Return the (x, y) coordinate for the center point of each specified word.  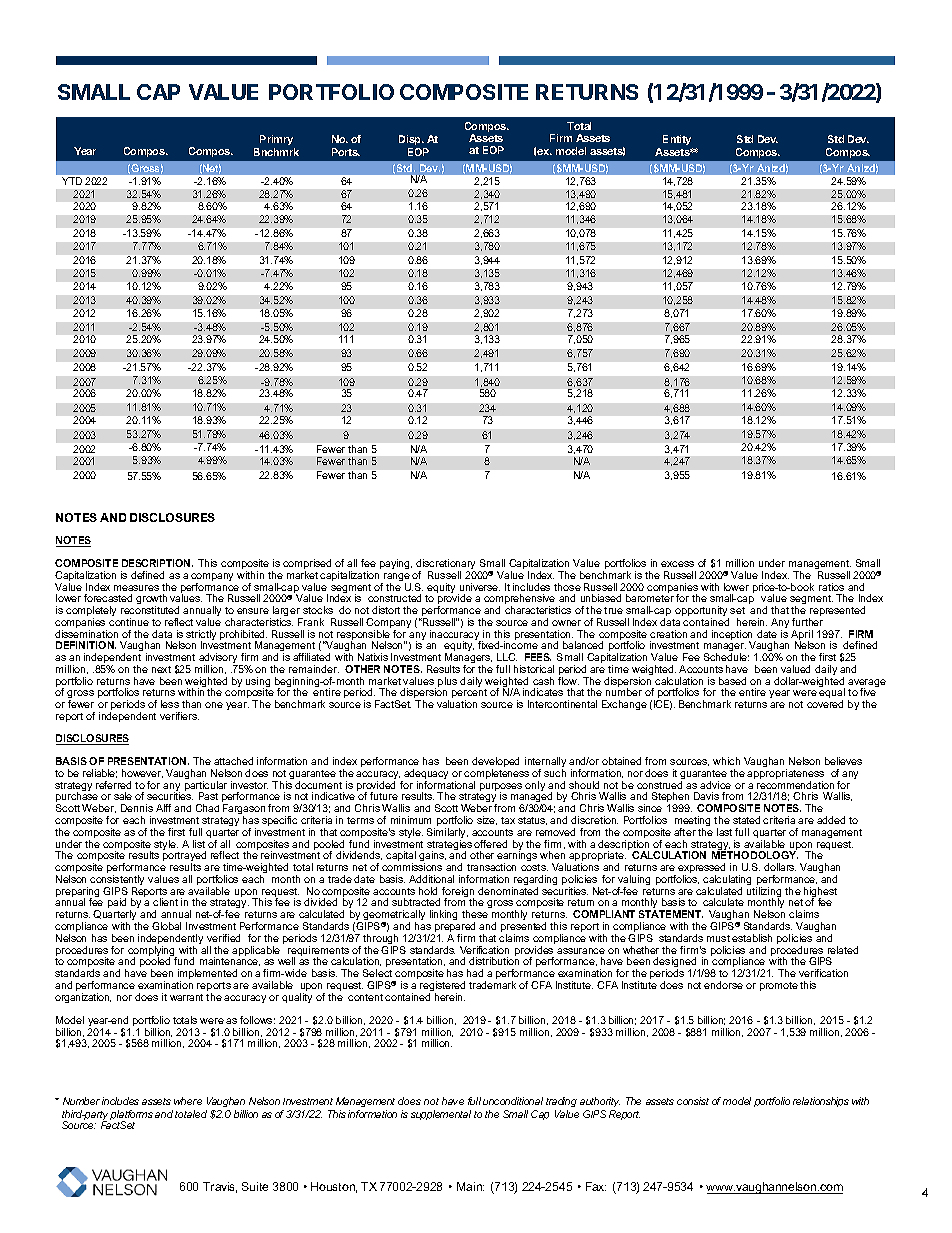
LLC (507, 657)
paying (396, 564)
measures (136, 588)
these (475, 914)
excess (677, 564)
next (161, 669)
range (396, 578)
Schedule (726, 657)
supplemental (441, 1115)
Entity (677, 140)
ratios (831, 587)
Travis (220, 1187)
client (165, 902)
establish (752, 938)
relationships (821, 1102)
